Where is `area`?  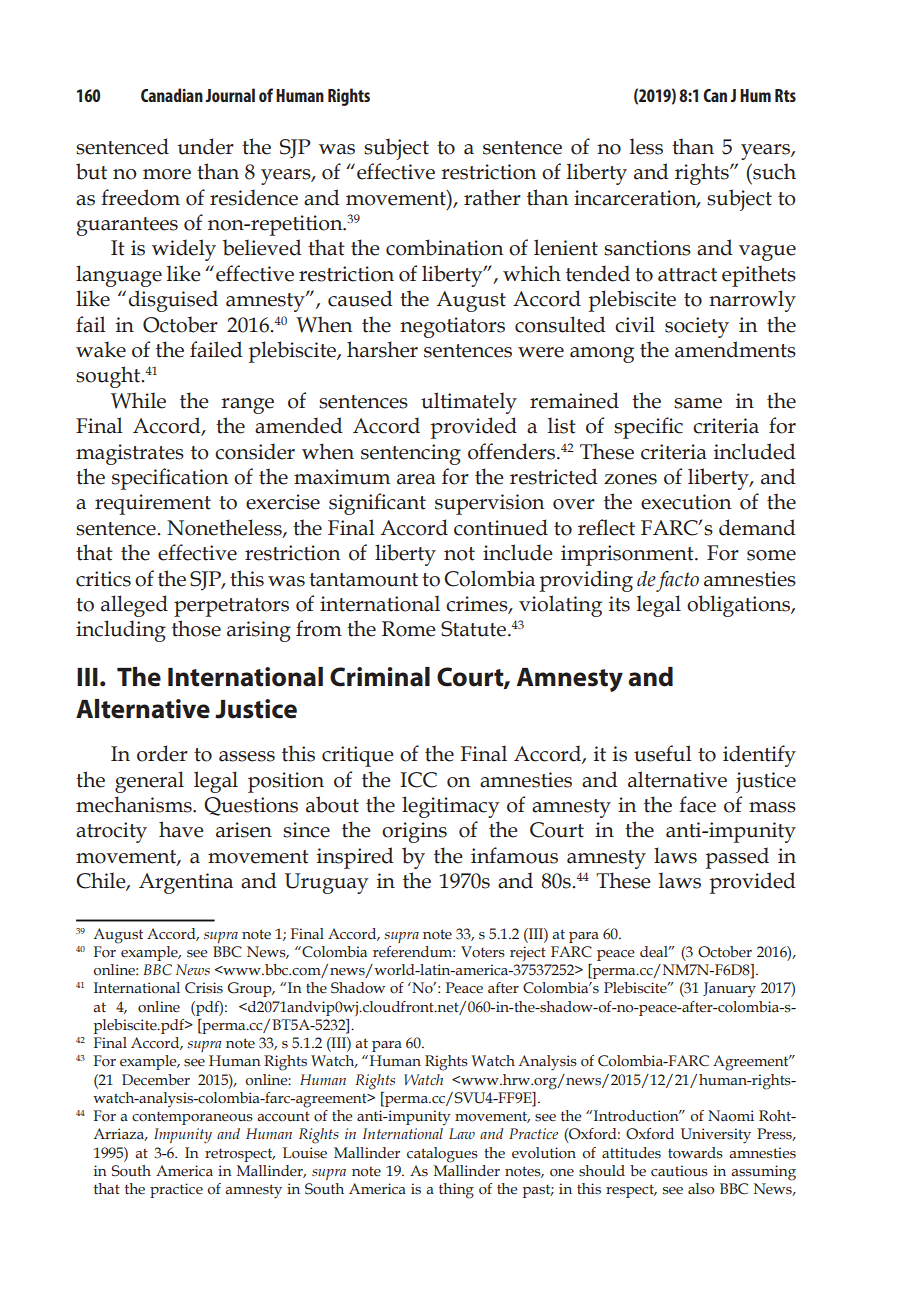
area is located at coordinates (416, 479).
